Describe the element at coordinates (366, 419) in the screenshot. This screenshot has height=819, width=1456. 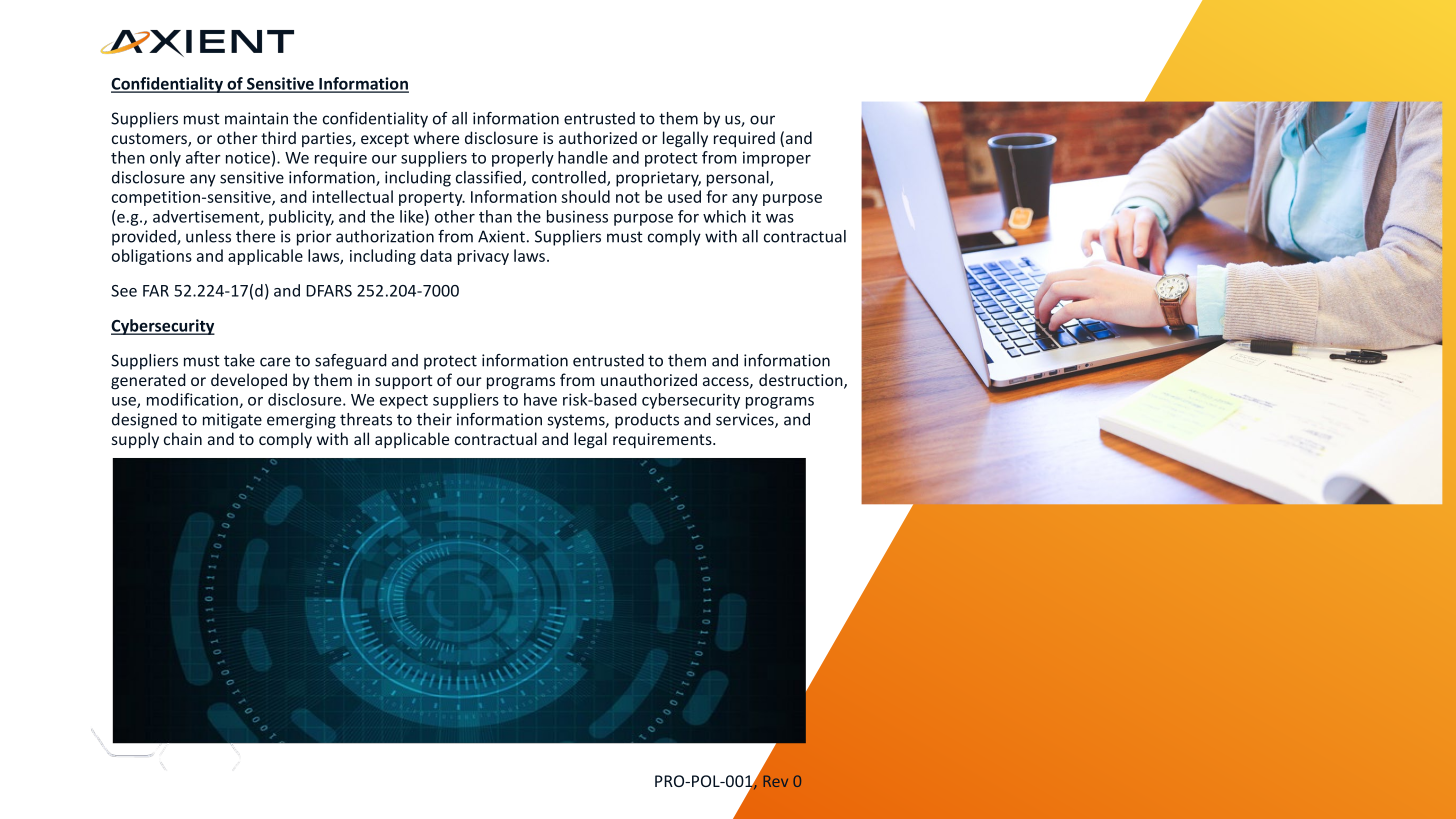
I see `threats` at that location.
